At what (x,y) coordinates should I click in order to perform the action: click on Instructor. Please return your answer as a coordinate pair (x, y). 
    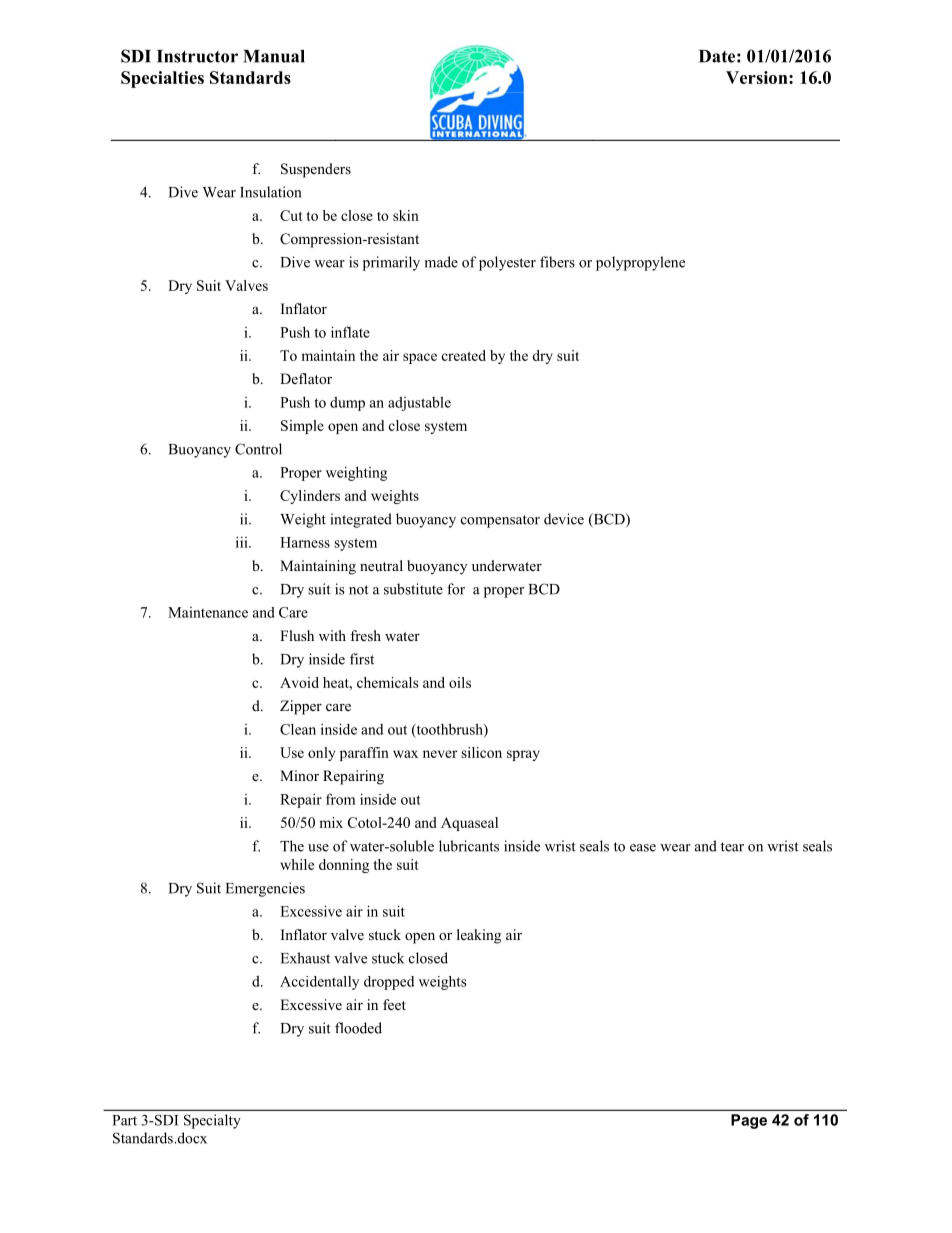
    Looking at the image, I should click on (197, 56).
